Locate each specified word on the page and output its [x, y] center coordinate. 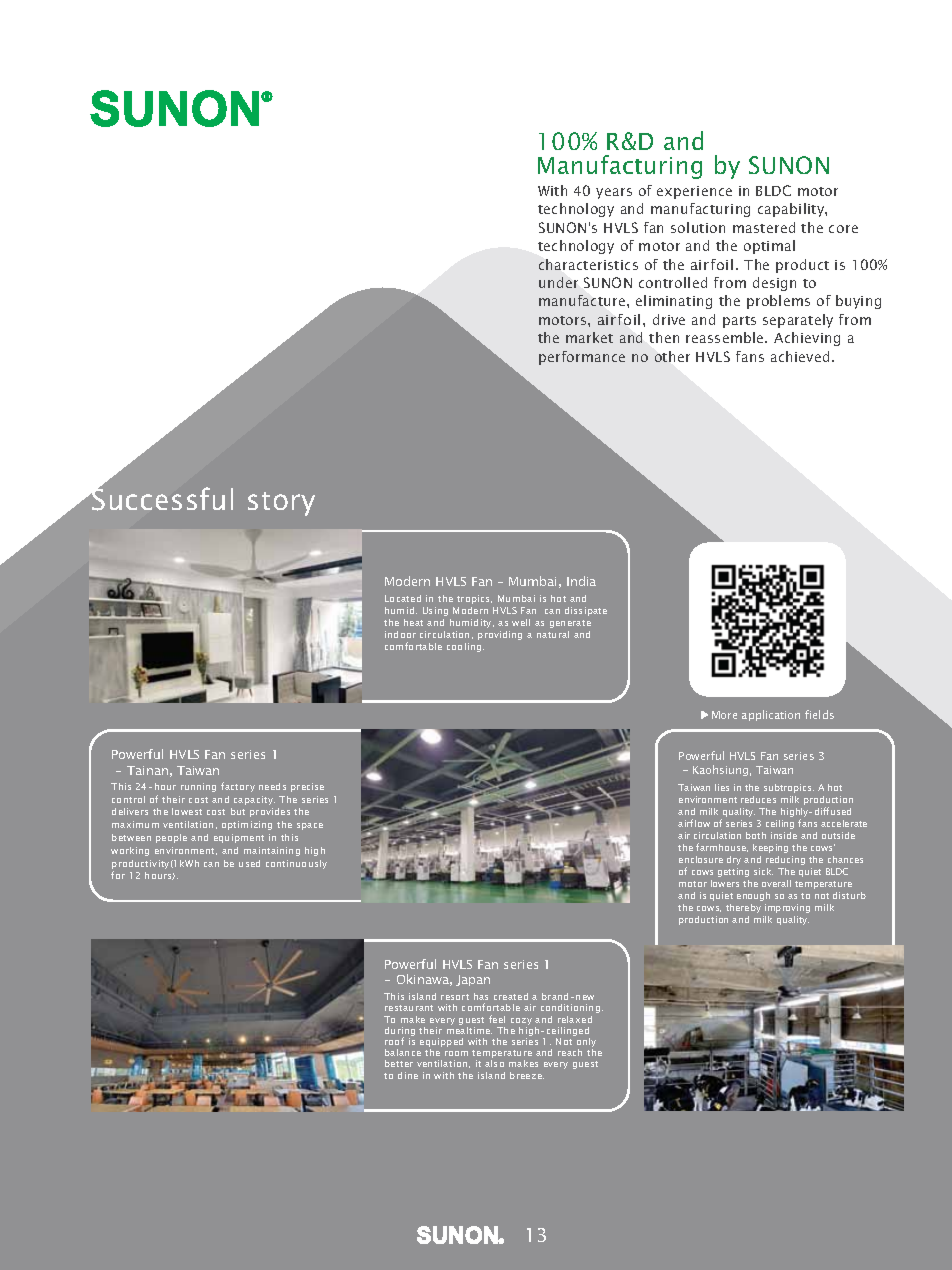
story [281, 504]
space [310, 826]
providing [500, 635]
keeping [770, 848]
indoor [400, 634]
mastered [764, 227]
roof [394, 1041]
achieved [800, 356]
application [771, 715]
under [558, 282]
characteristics [588, 264]
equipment [239, 838]
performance [582, 358]
